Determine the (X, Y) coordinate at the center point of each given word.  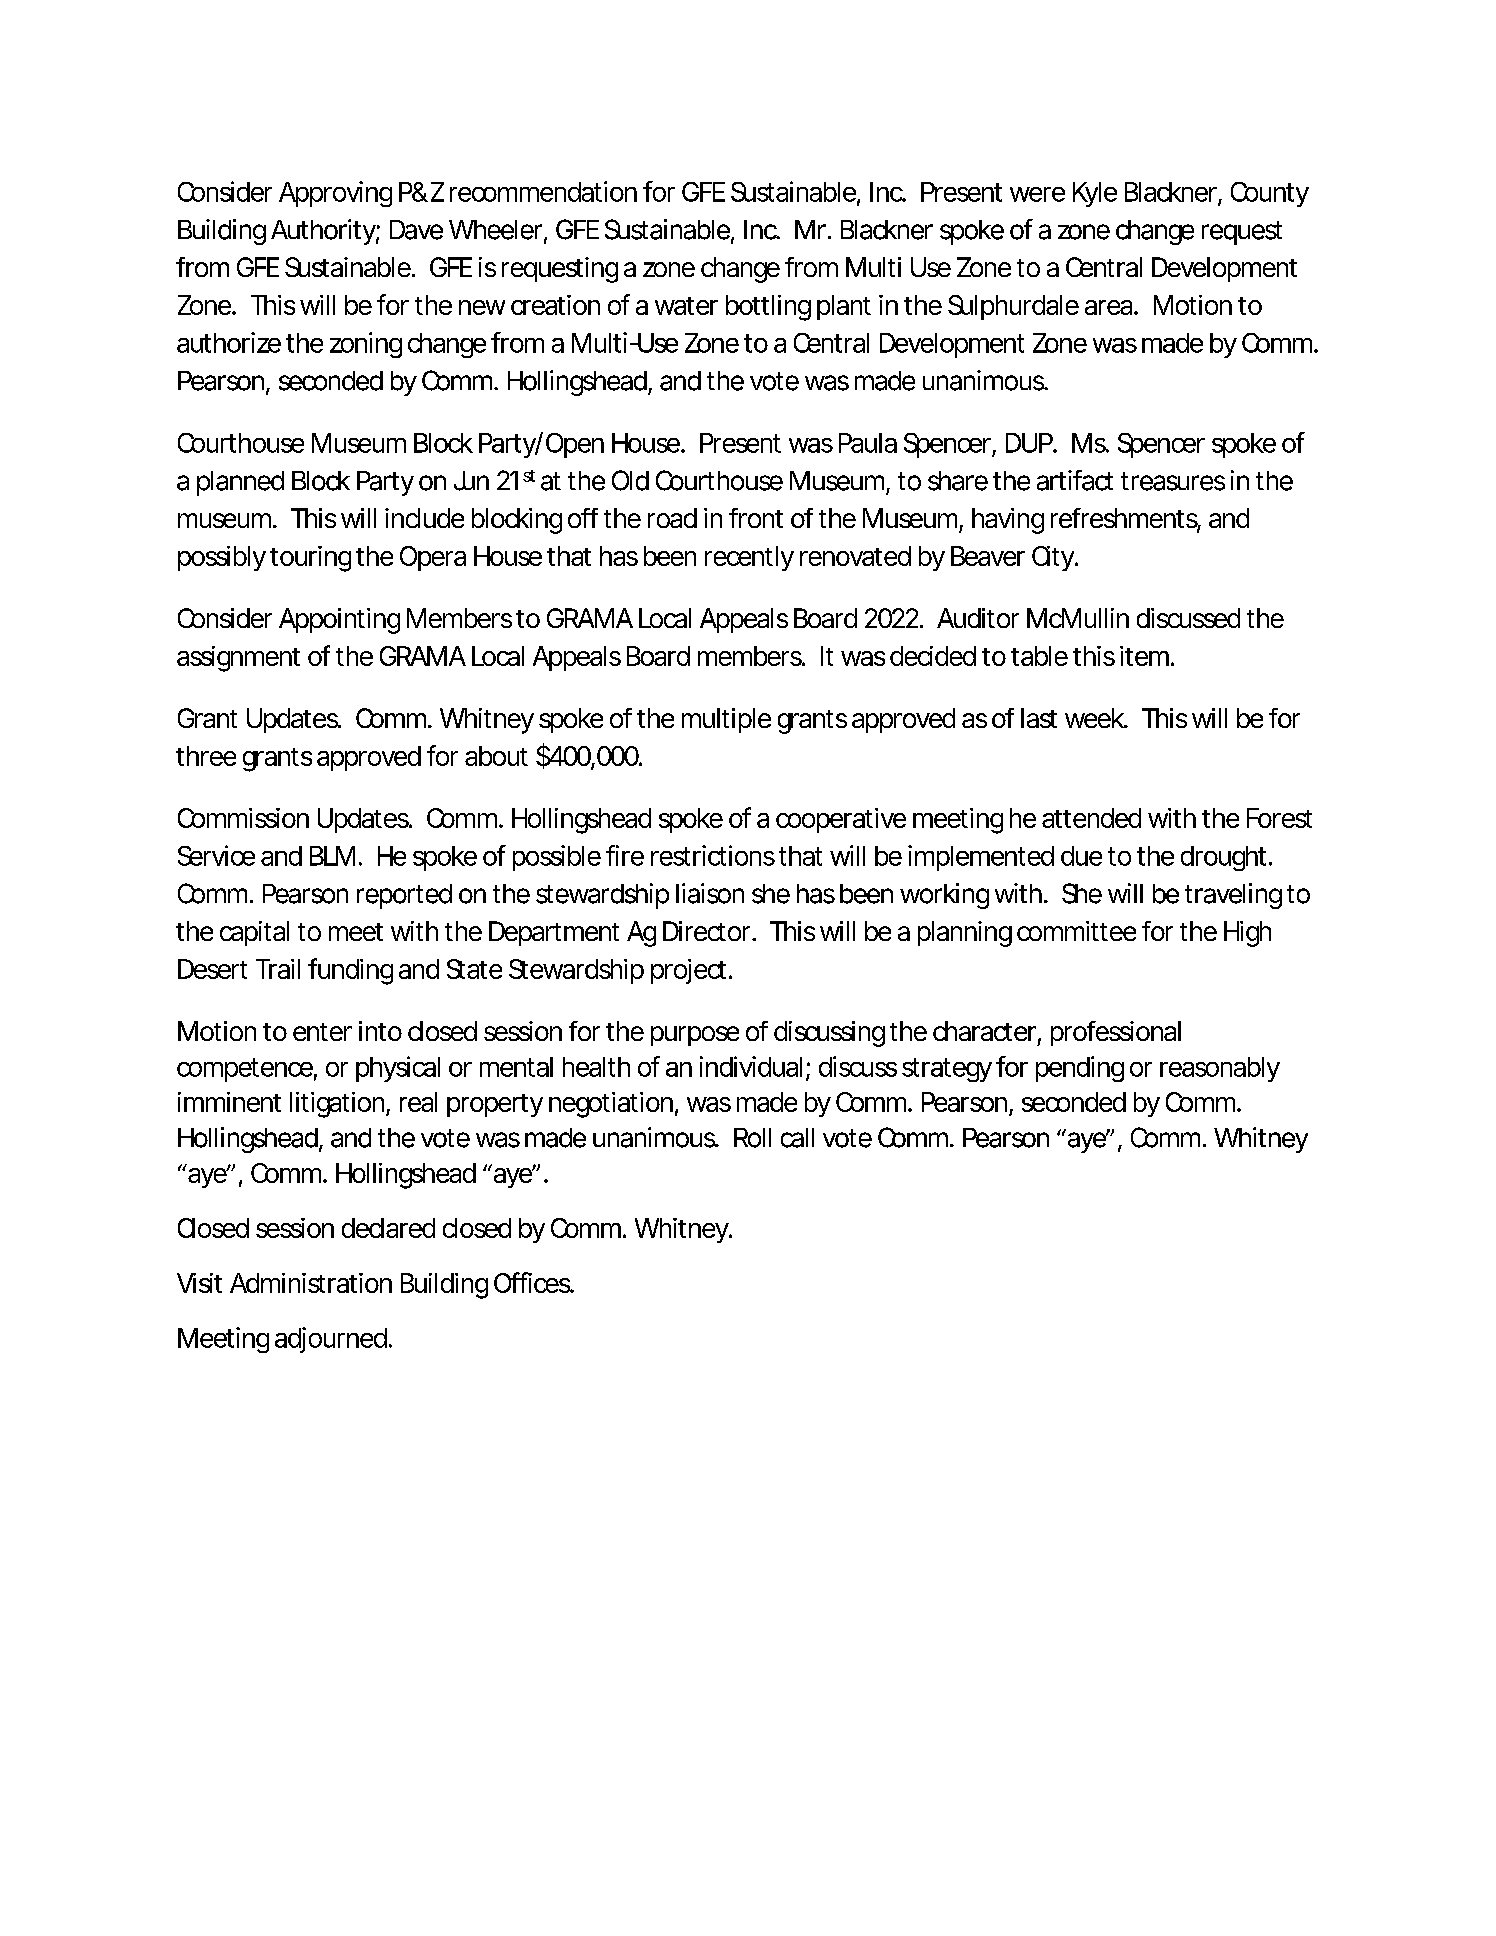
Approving (335, 194)
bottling (768, 308)
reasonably (1220, 1069)
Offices (533, 1282)
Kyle (1095, 194)
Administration (311, 1283)
